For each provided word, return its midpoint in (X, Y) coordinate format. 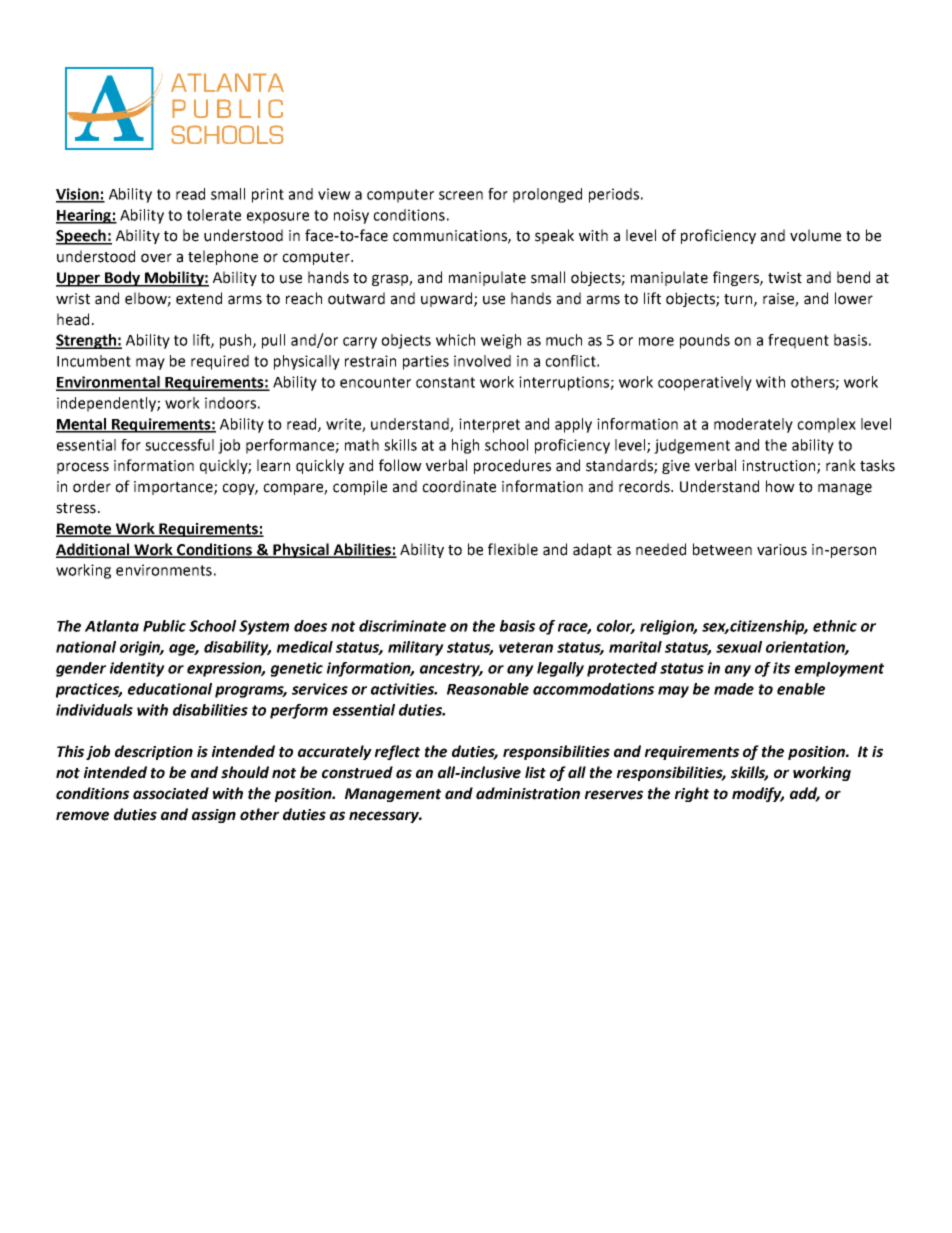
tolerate (214, 215)
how (780, 486)
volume (815, 235)
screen (461, 195)
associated (171, 793)
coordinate (459, 486)
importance (174, 488)
